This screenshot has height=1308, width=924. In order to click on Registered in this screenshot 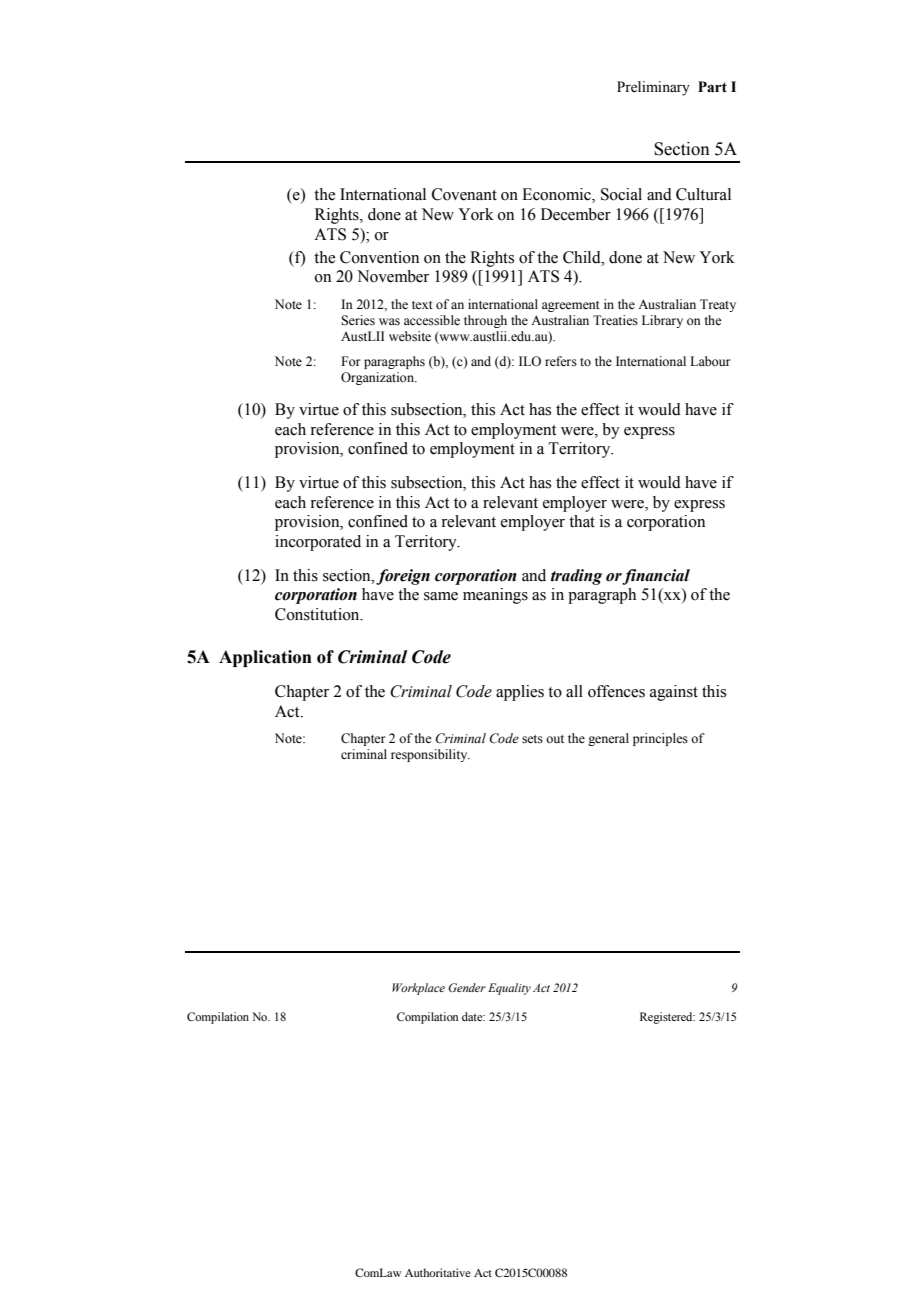, I will do `click(667, 1018)`.
